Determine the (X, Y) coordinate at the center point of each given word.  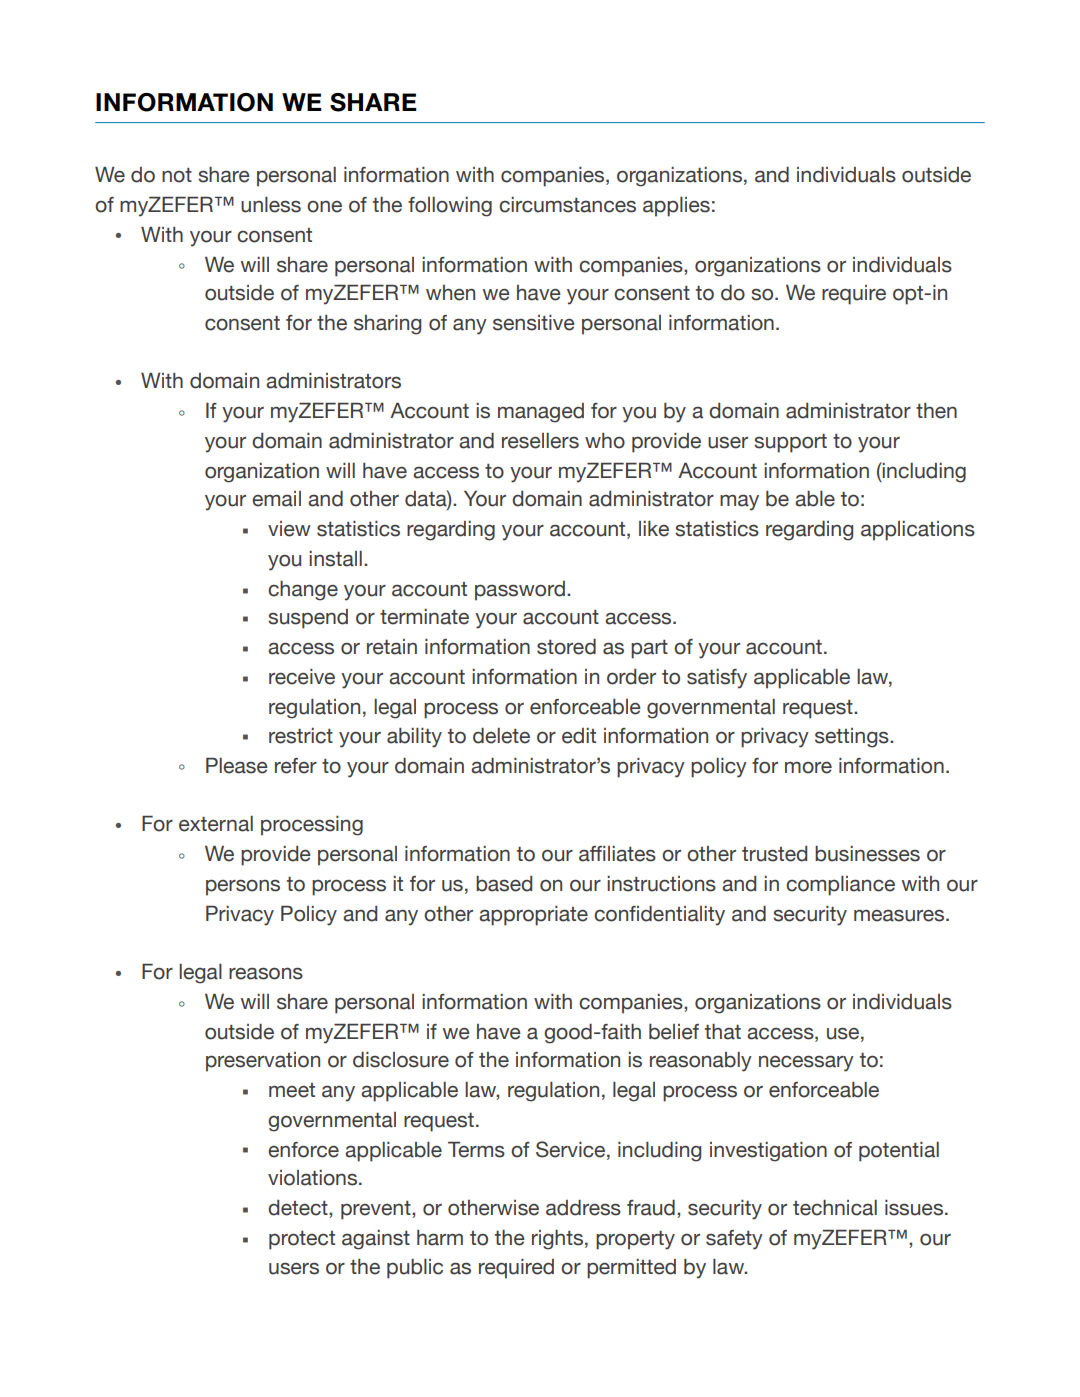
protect (302, 1240)
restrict (301, 736)
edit (579, 736)
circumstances (567, 205)
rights (557, 1240)
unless (271, 205)
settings (853, 738)
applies (676, 207)
